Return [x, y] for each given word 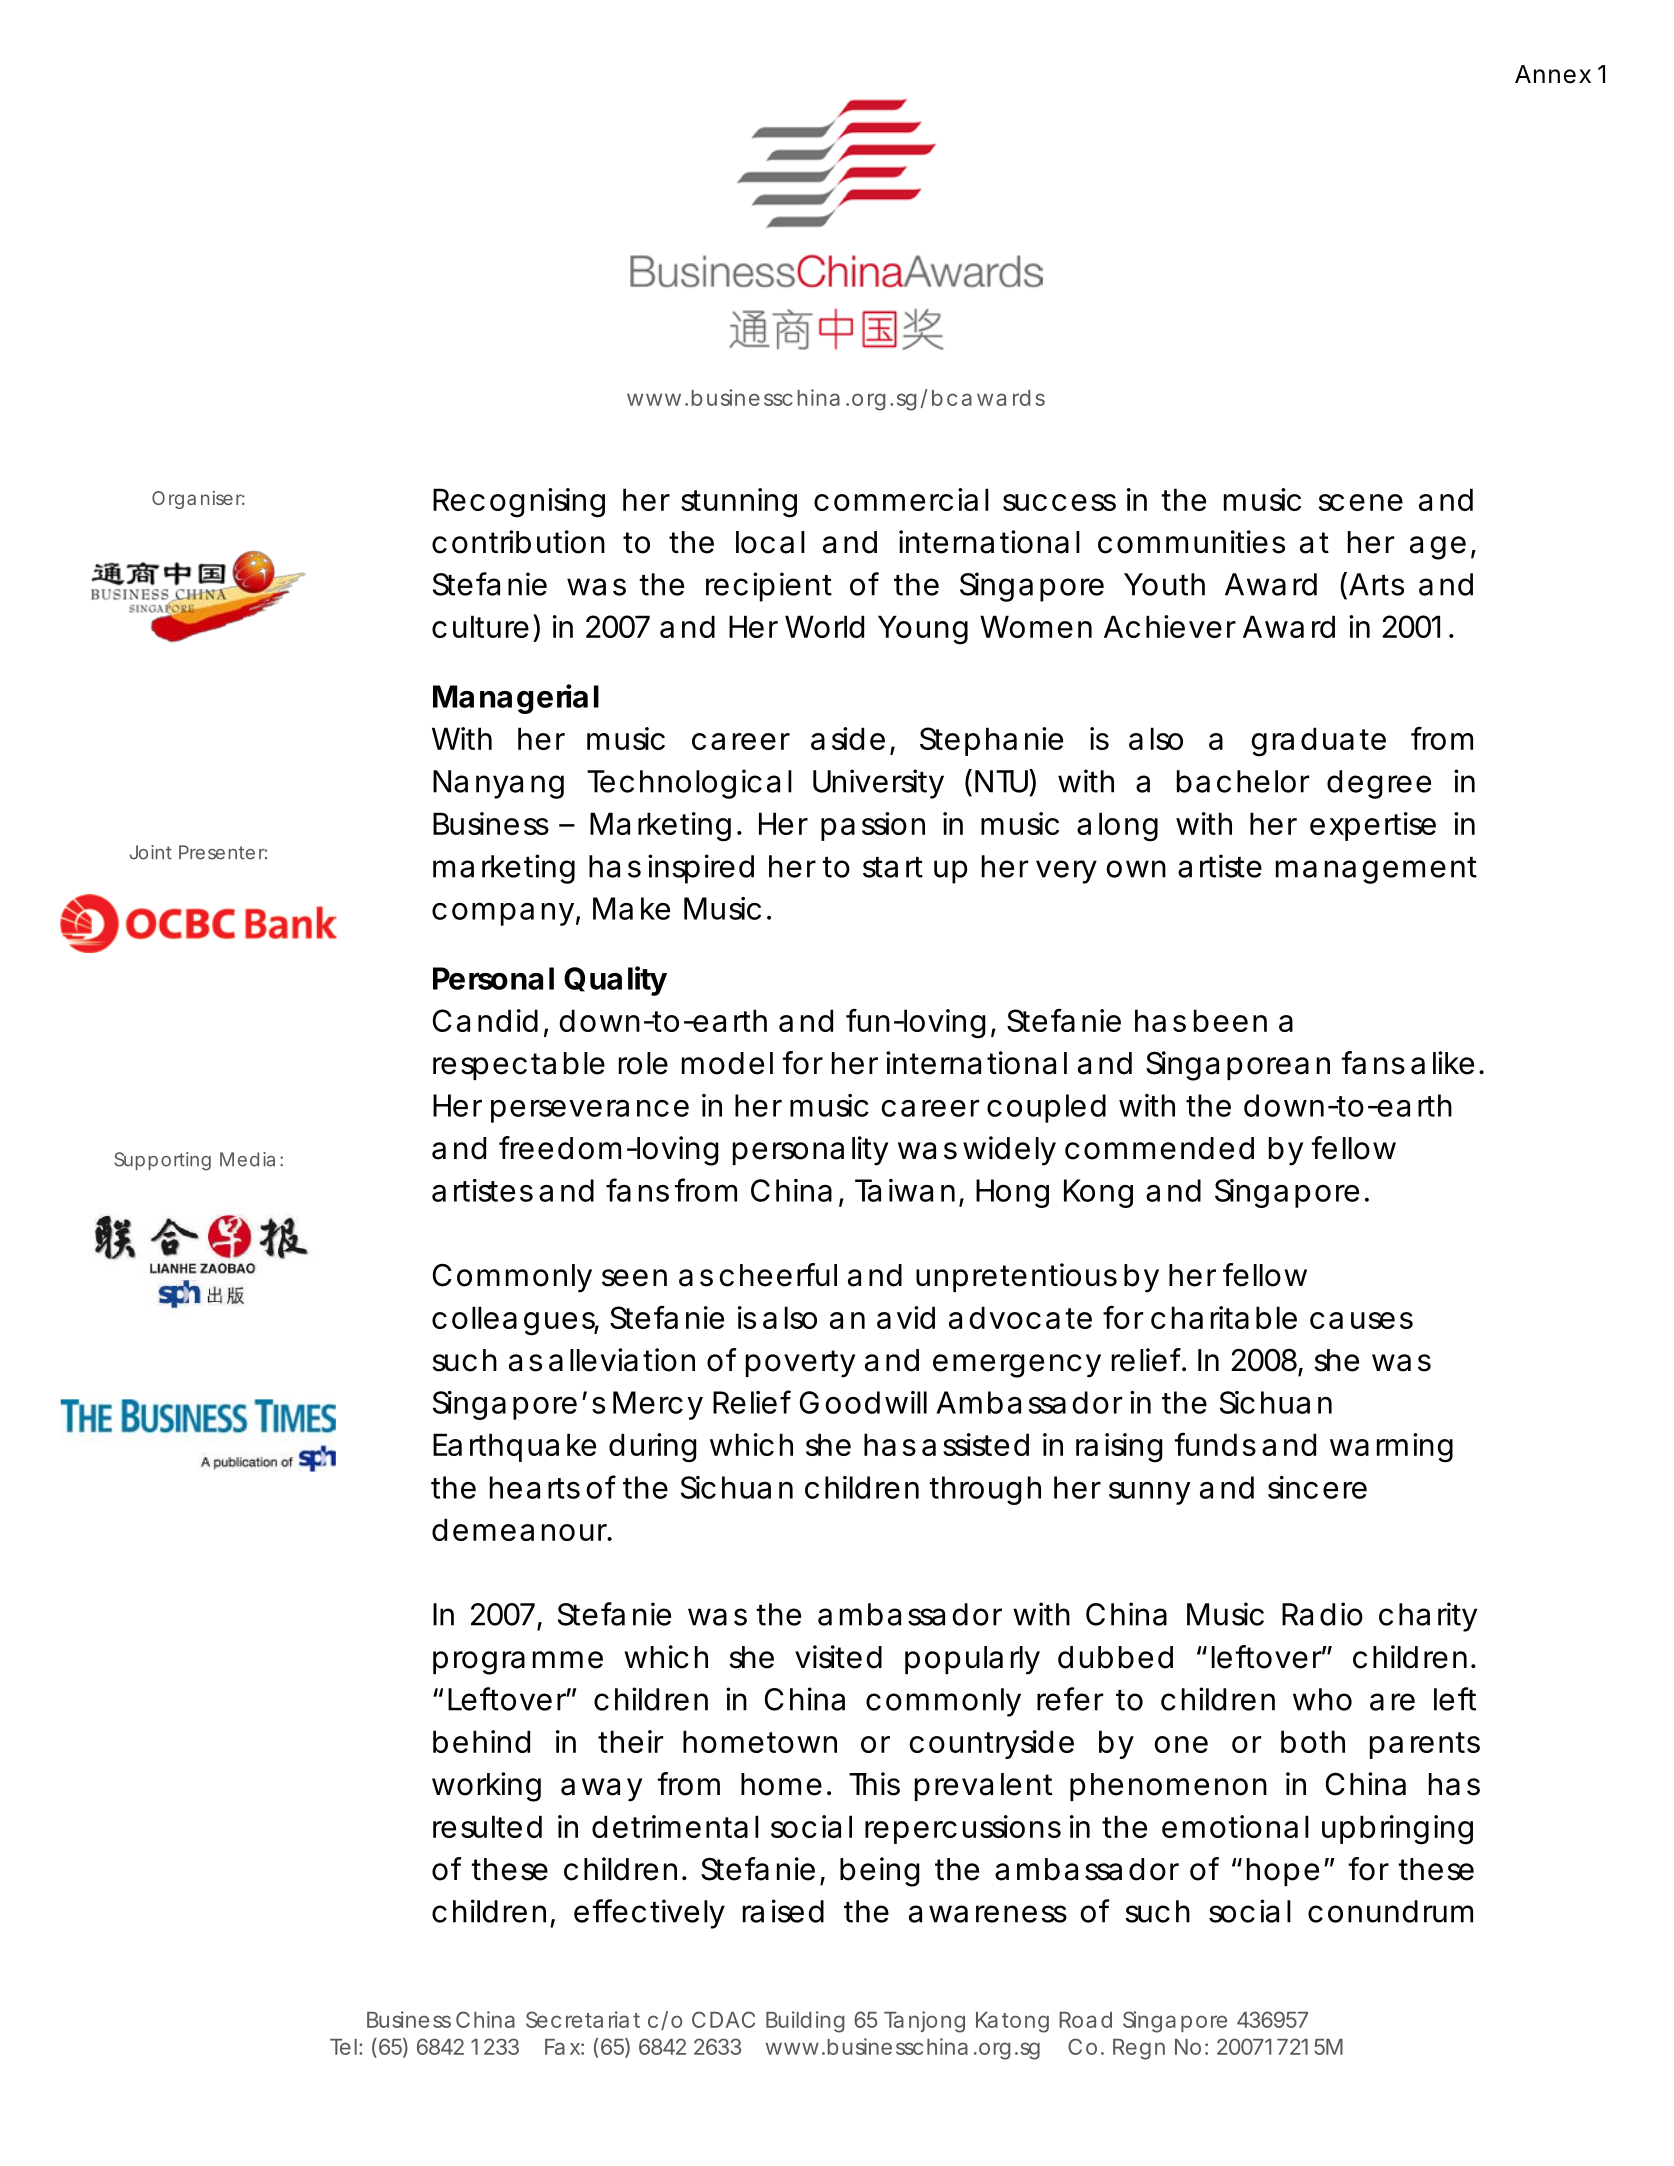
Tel [343, 2047]
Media [247, 1159]
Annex [1553, 74]
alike [1442, 1063]
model [727, 1063]
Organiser [198, 500]
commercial [901, 499]
